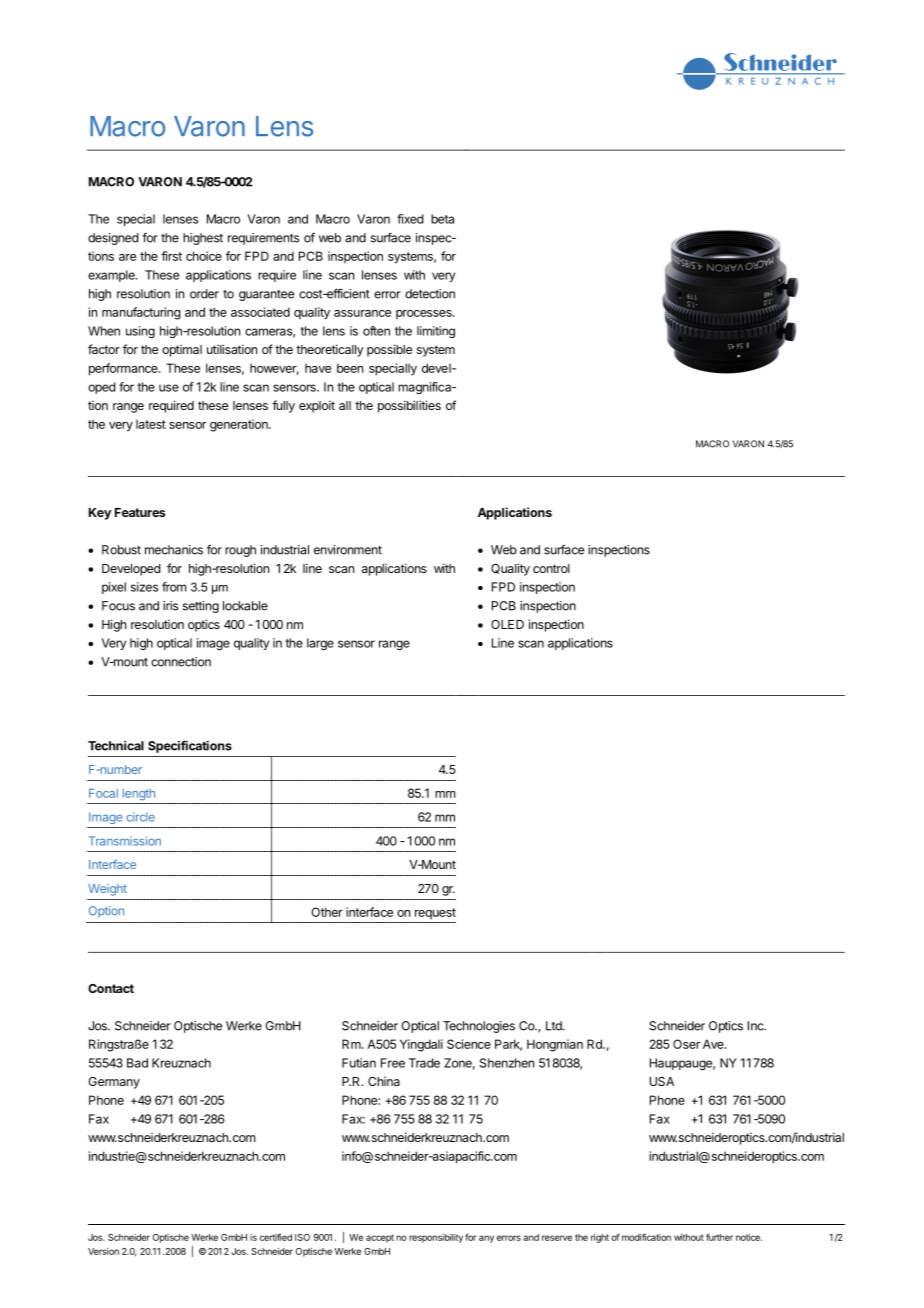 Image resolution: width=924 pixels, height=1308 pixels. Describe the element at coordinates (174, 587) in the image. I see `from` at that location.
